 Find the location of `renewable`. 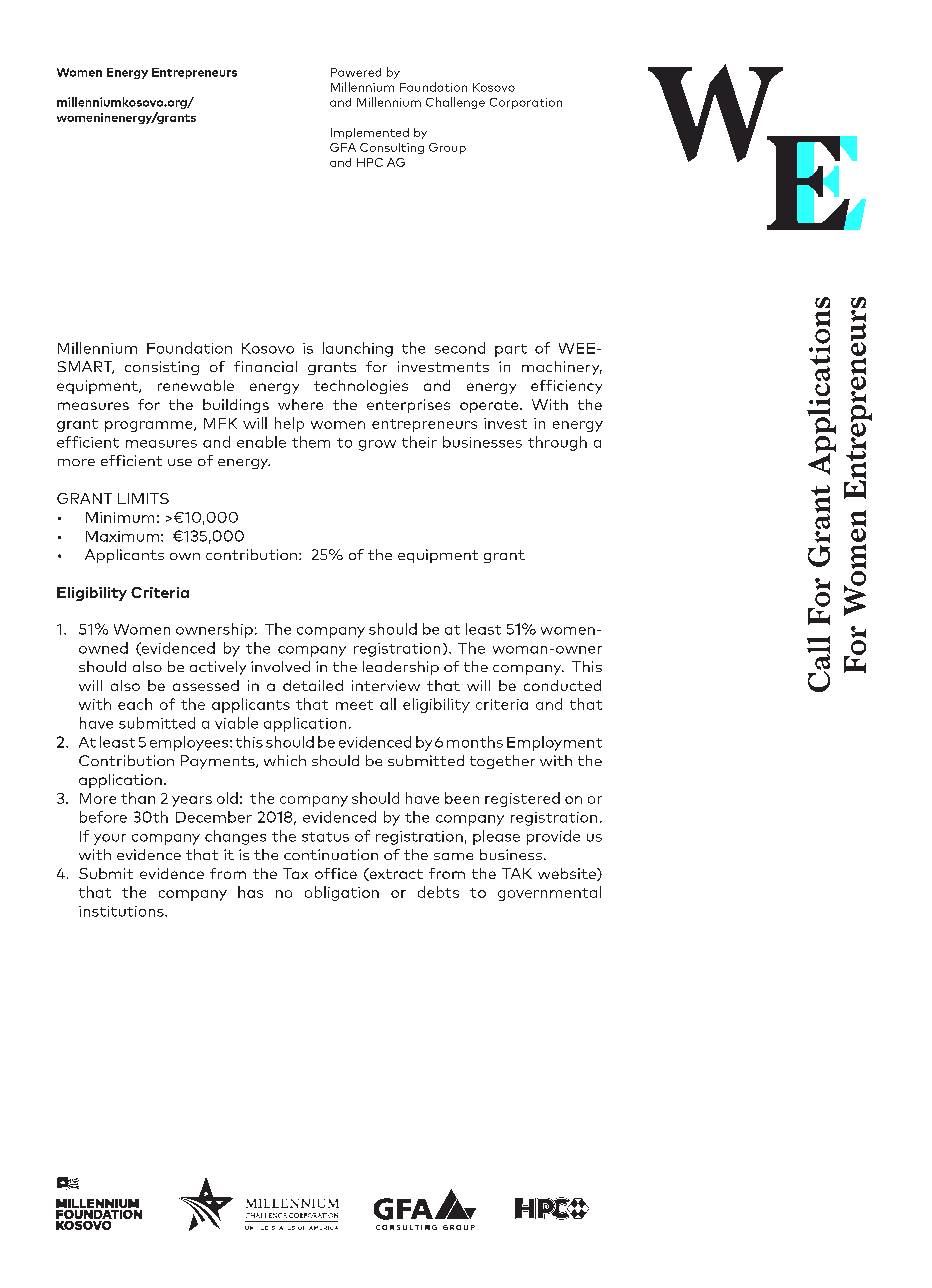

renewable is located at coordinates (196, 385).
